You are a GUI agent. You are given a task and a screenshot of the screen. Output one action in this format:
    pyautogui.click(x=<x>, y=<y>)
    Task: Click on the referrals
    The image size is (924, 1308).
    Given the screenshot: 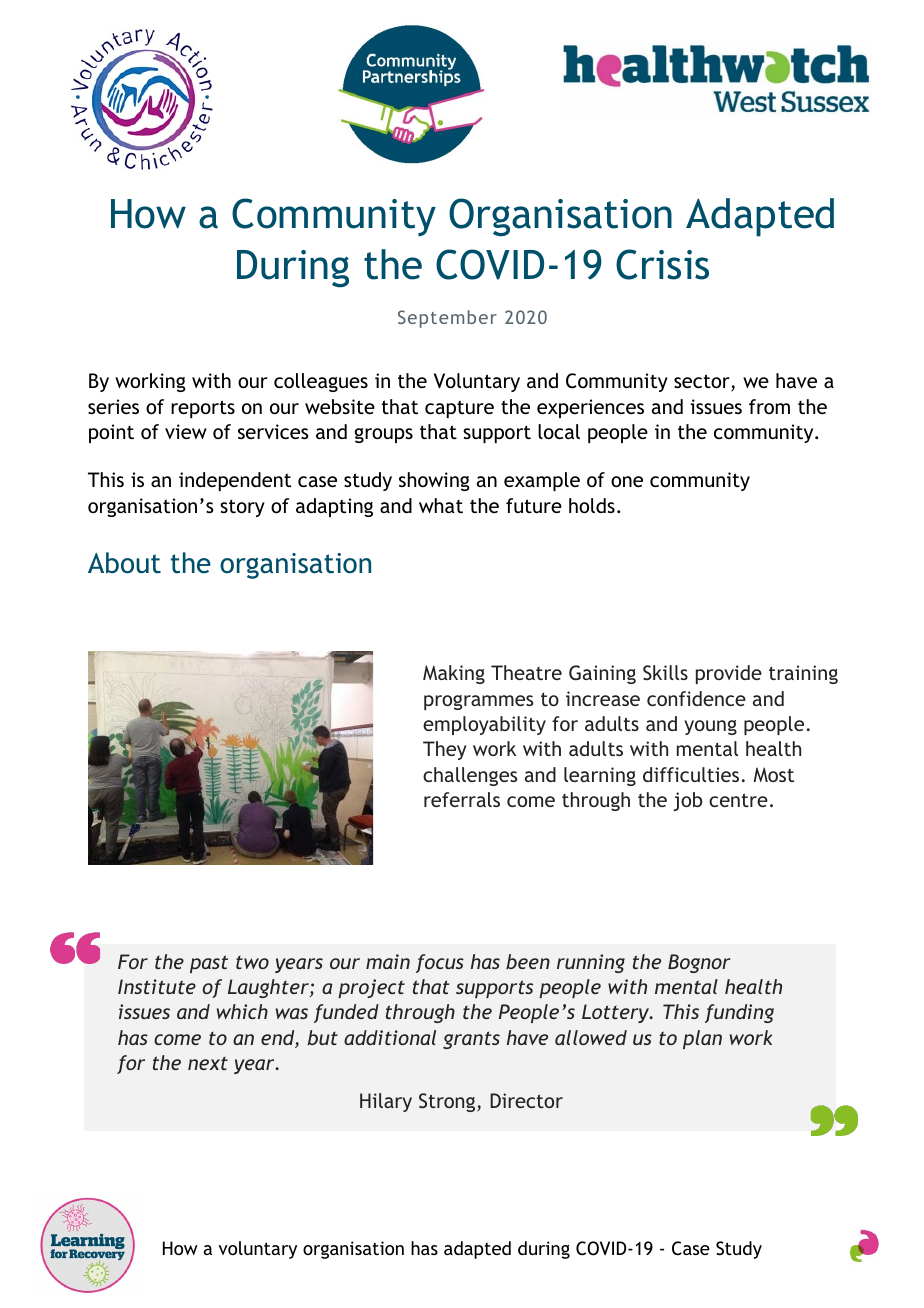 What is the action you would take?
    pyautogui.click(x=462, y=799)
